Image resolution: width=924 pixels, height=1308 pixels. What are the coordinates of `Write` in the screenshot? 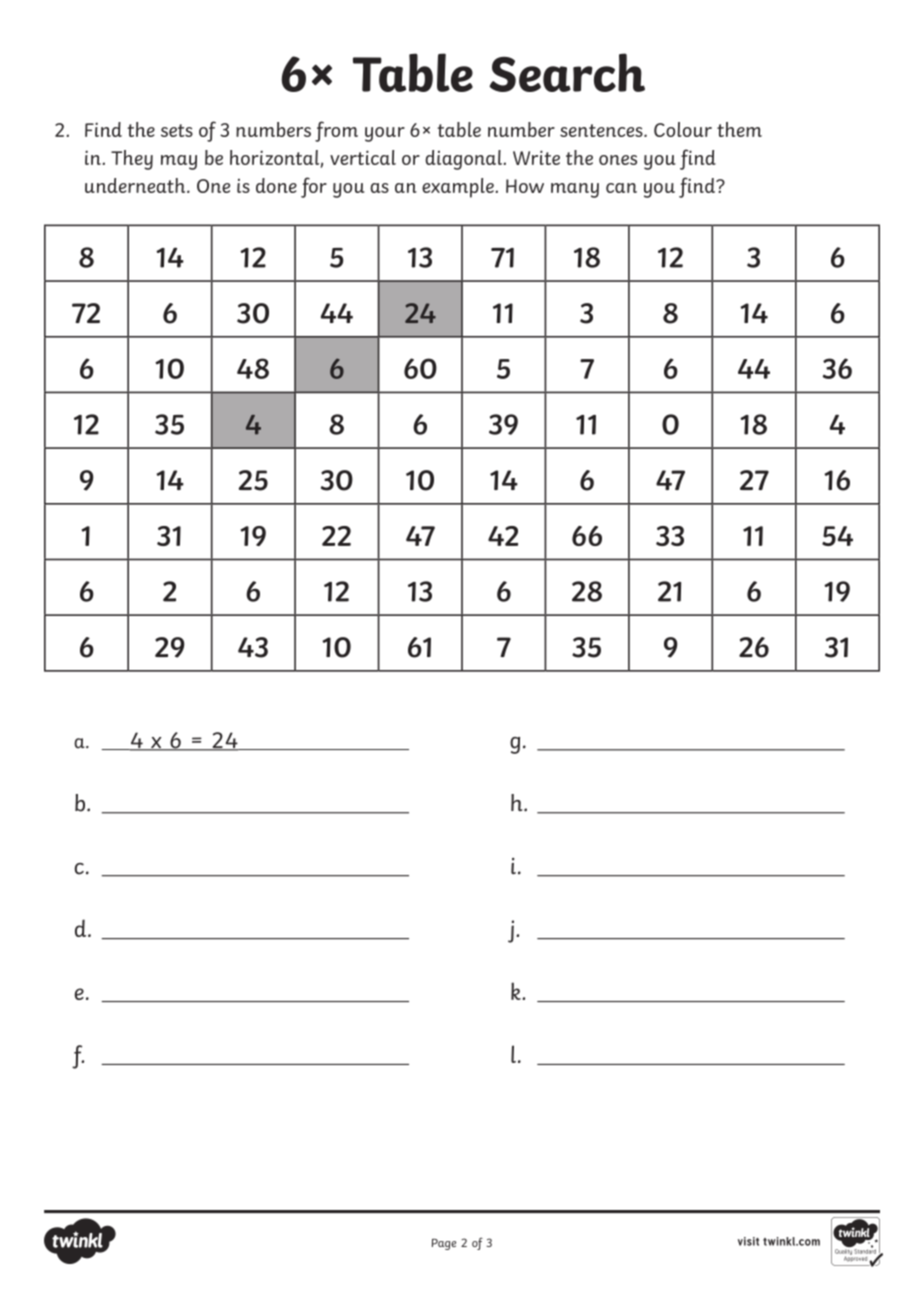 It's located at (536, 157).
